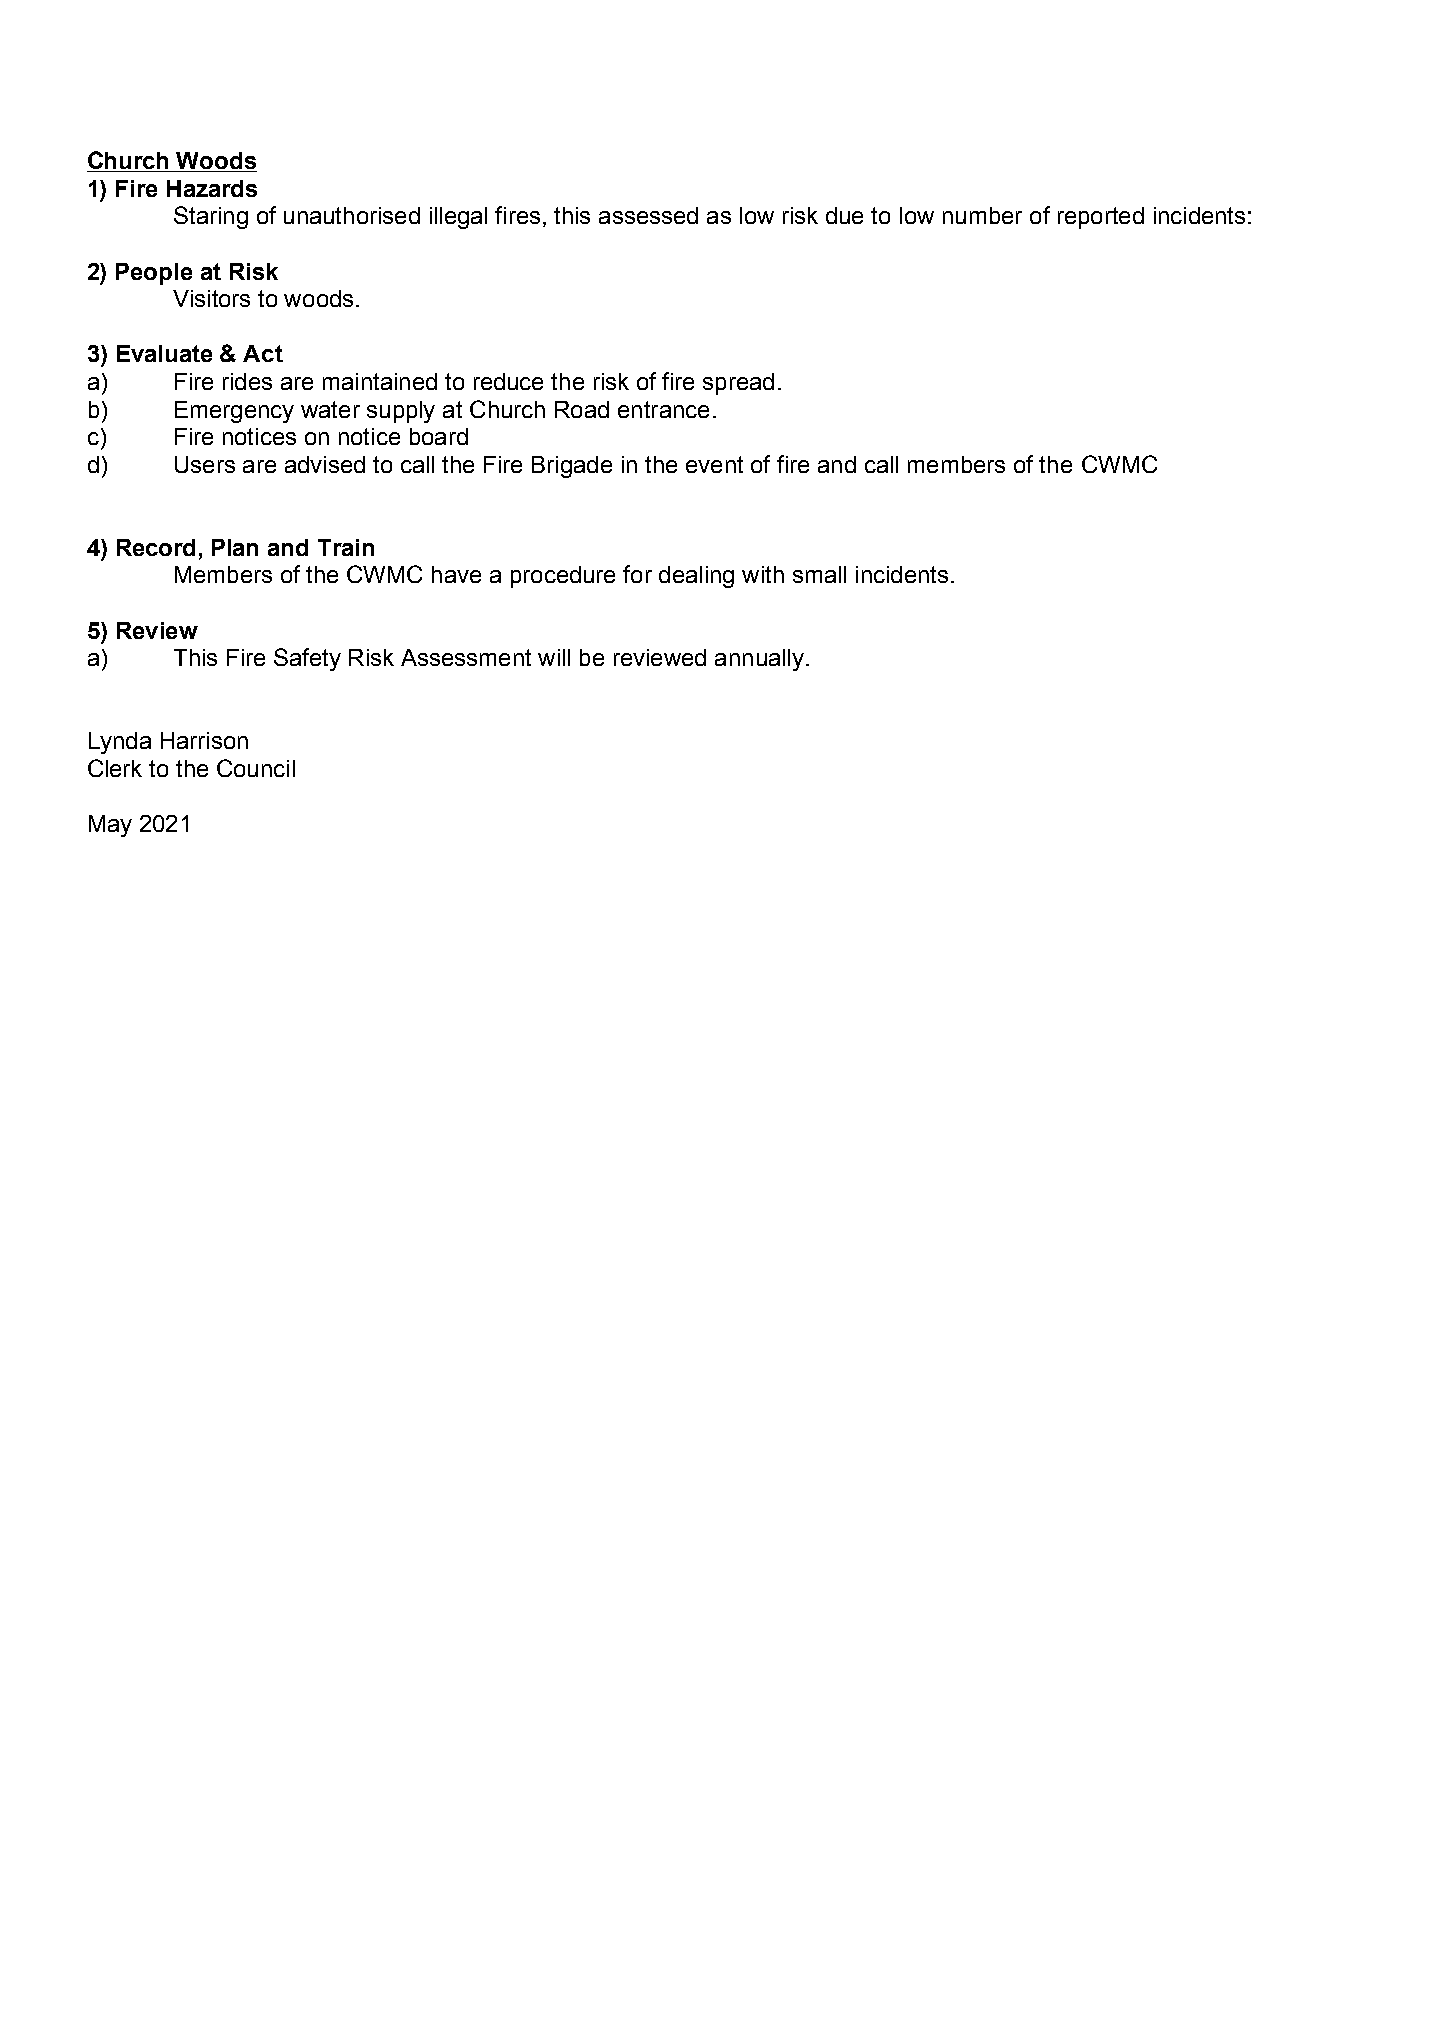 This document has height=2022, width=1429. Describe the element at coordinates (648, 215) in the document. I see `assessed` at that location.
